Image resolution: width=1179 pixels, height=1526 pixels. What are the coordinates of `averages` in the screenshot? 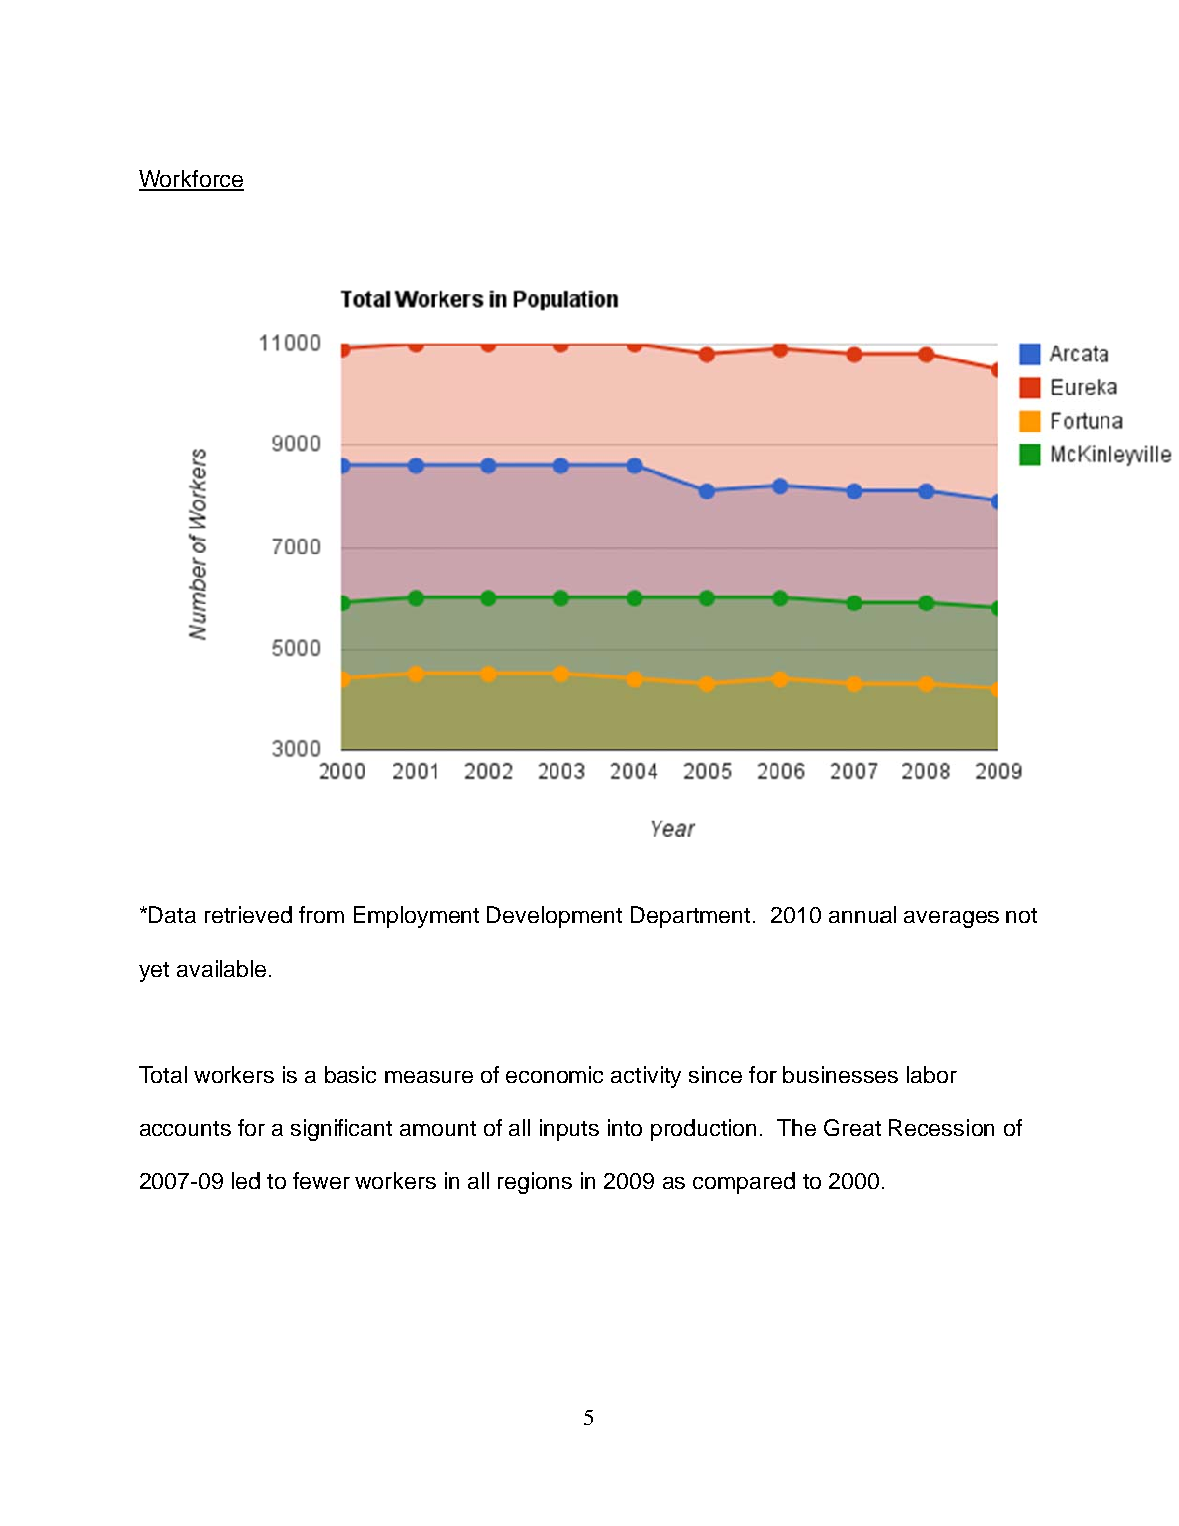 It's located at (951, 919).
